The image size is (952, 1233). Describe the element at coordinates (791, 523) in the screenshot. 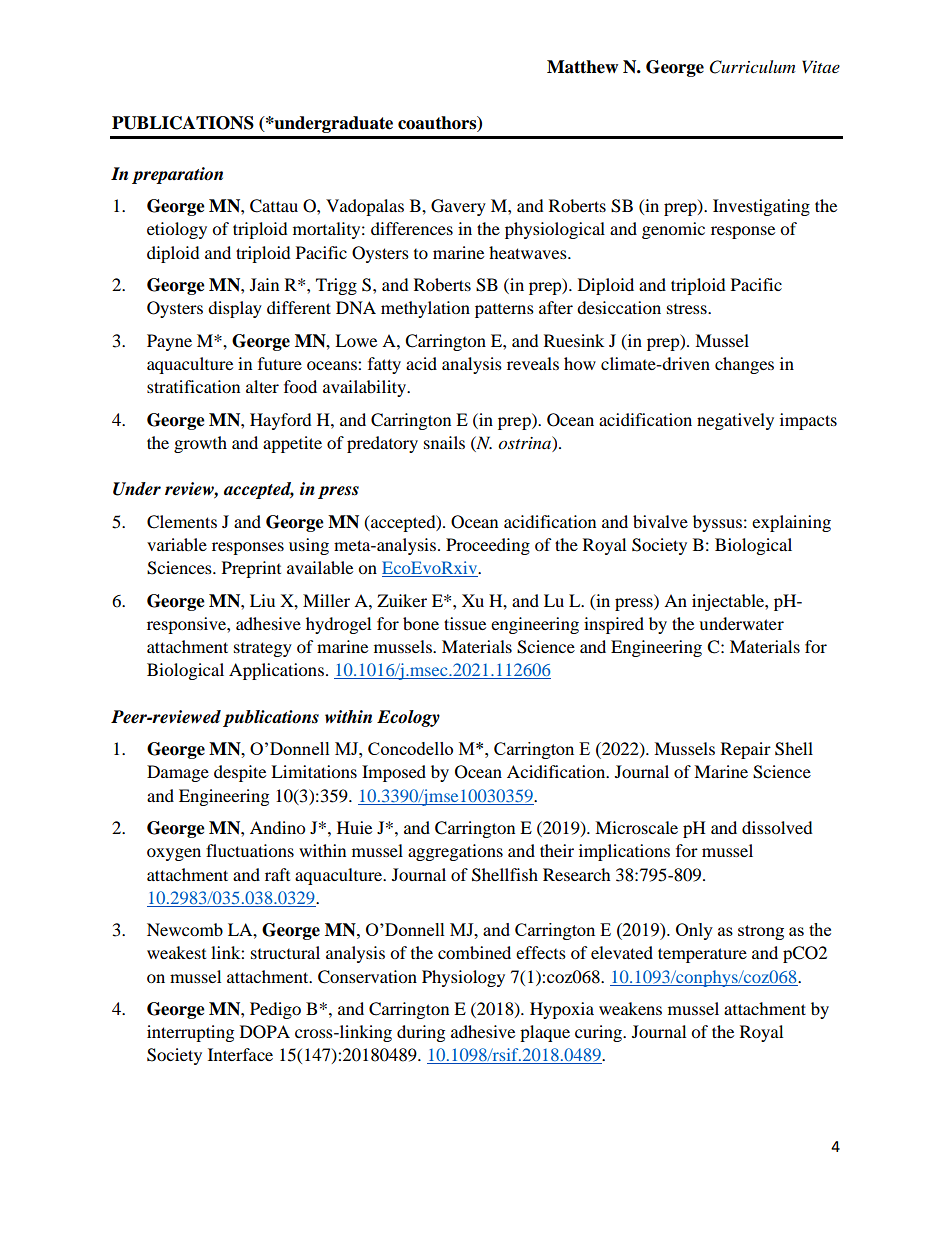

I see `explaining` at that location.
